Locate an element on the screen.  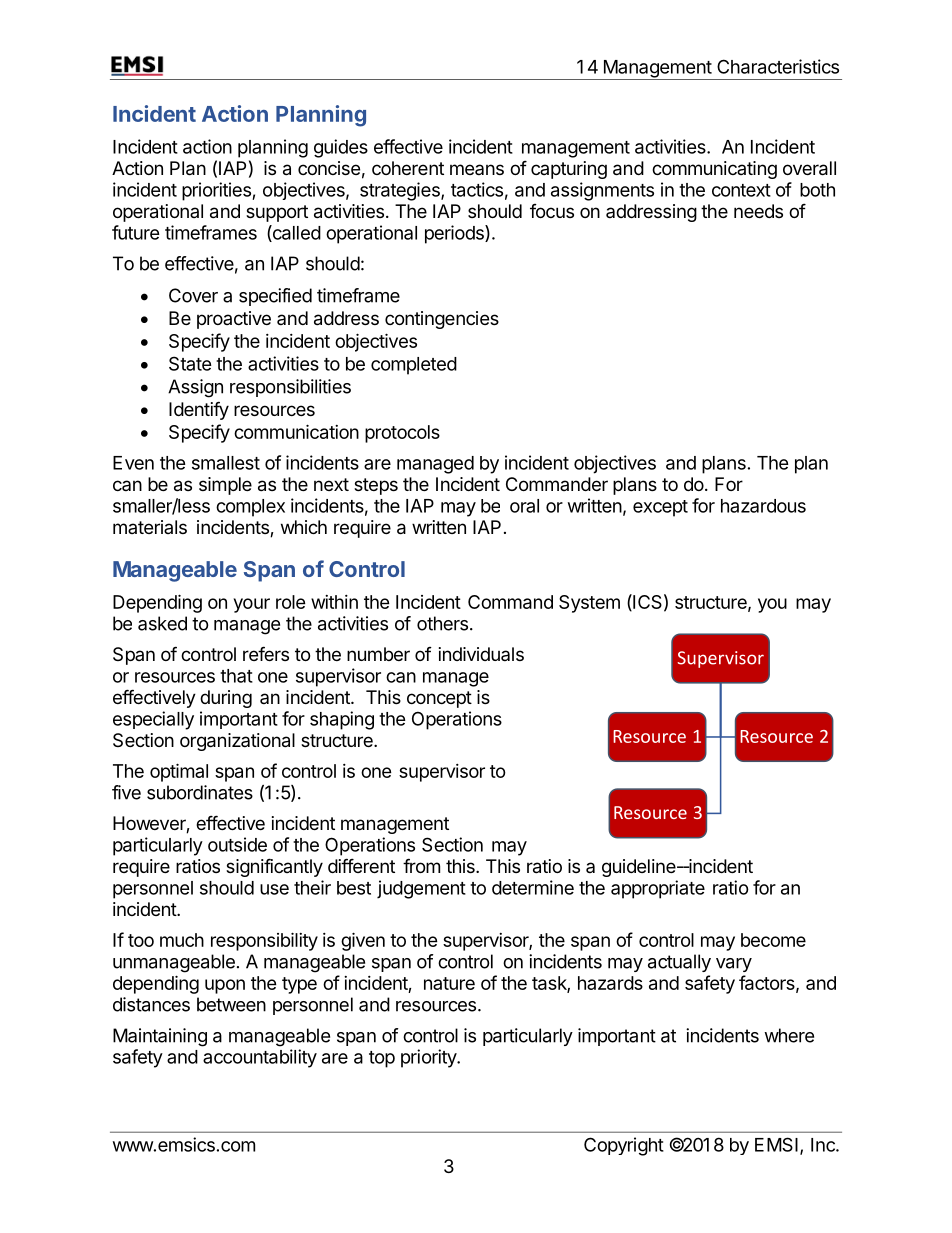
appropriate is located at coordinates (658, 889).
